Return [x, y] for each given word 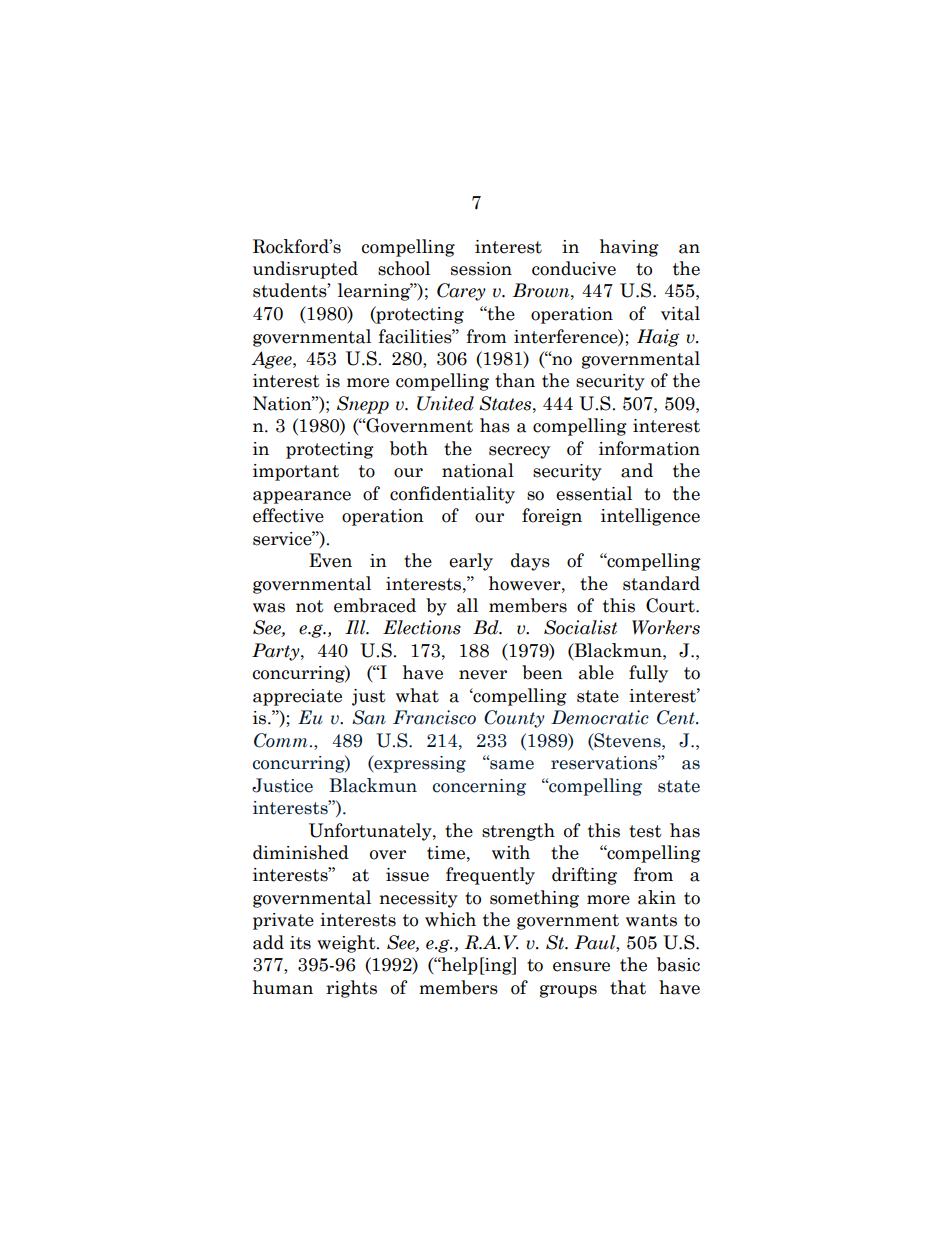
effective [288, 515]
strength [518, 832]
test [645, 831]
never [483, 675]
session [481, 269]
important [296, 472]
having [629, 248]
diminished [301, 852]
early [471, 562]
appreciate [297, 697]
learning [375, 292]
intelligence [650, 517]
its [300, 943]
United [445, 403]
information [649, 448]
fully [648, 674]
